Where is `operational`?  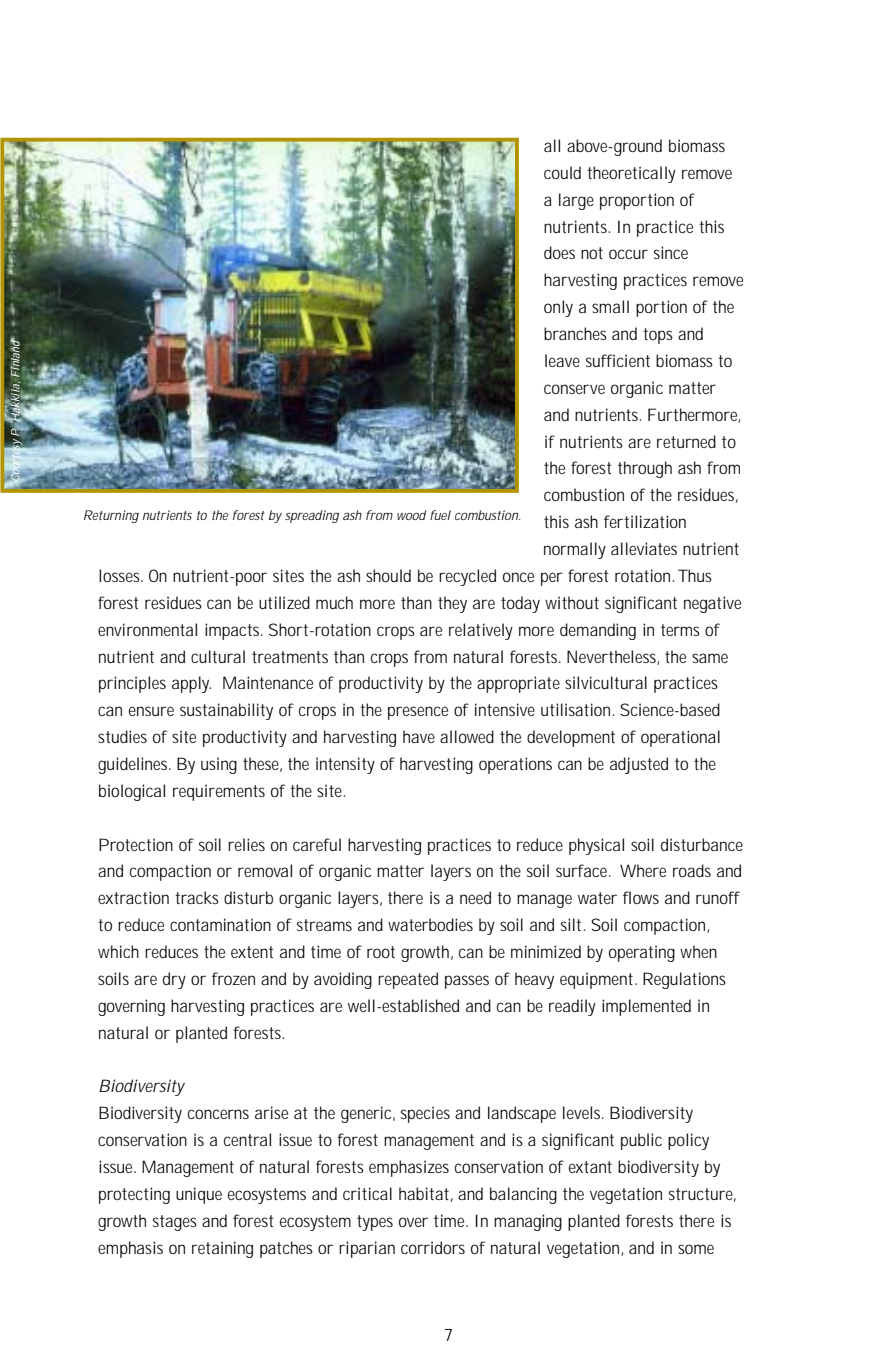
operational is located at coordinates (680, 738).
